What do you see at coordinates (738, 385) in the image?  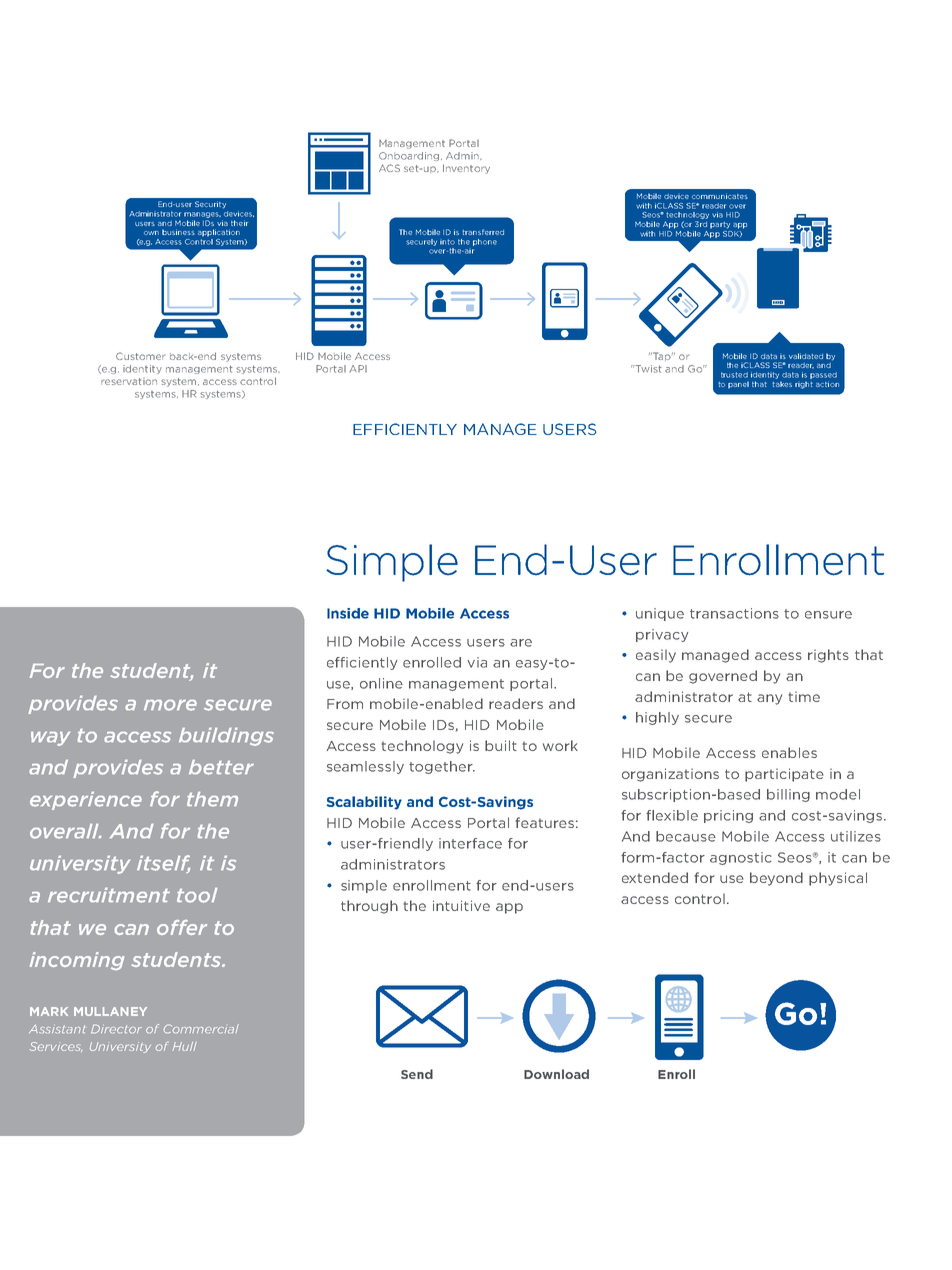 I see `panel` at bounding box center [738, 385].
